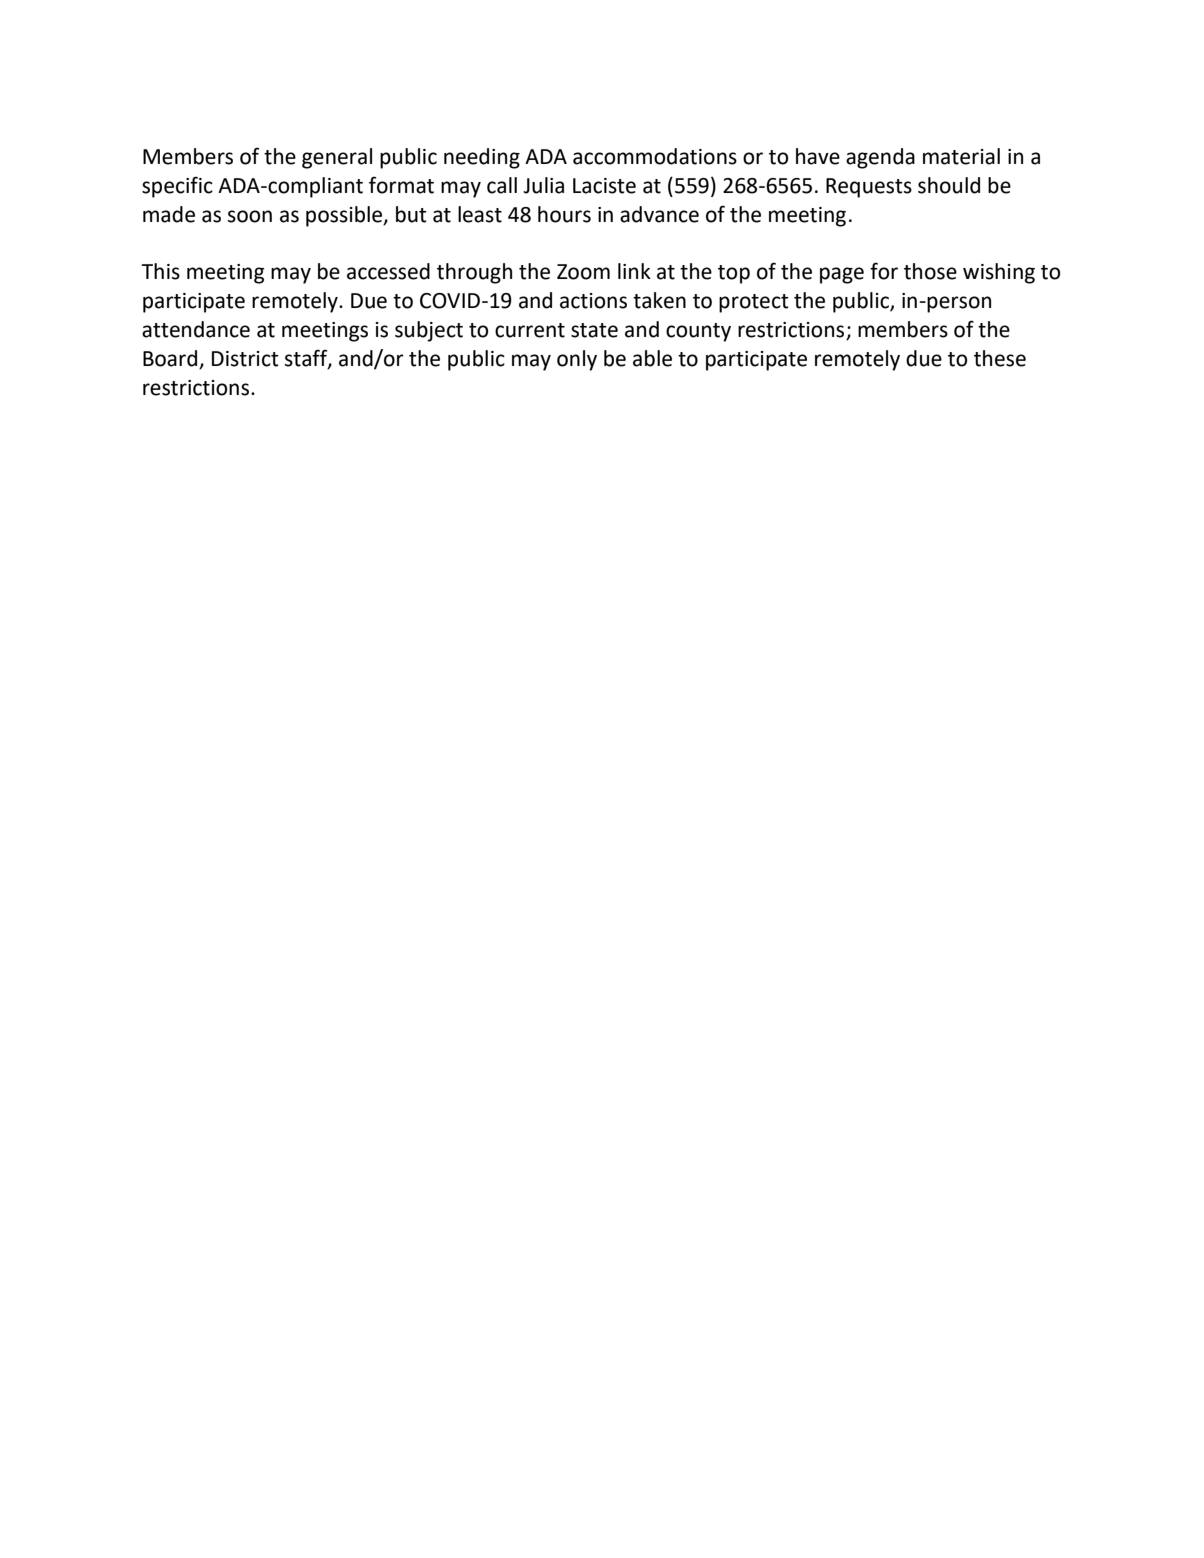  What do you see at coordinates (880, 158) in the document?
I see `agenda` at bounding box center [880, 158].
